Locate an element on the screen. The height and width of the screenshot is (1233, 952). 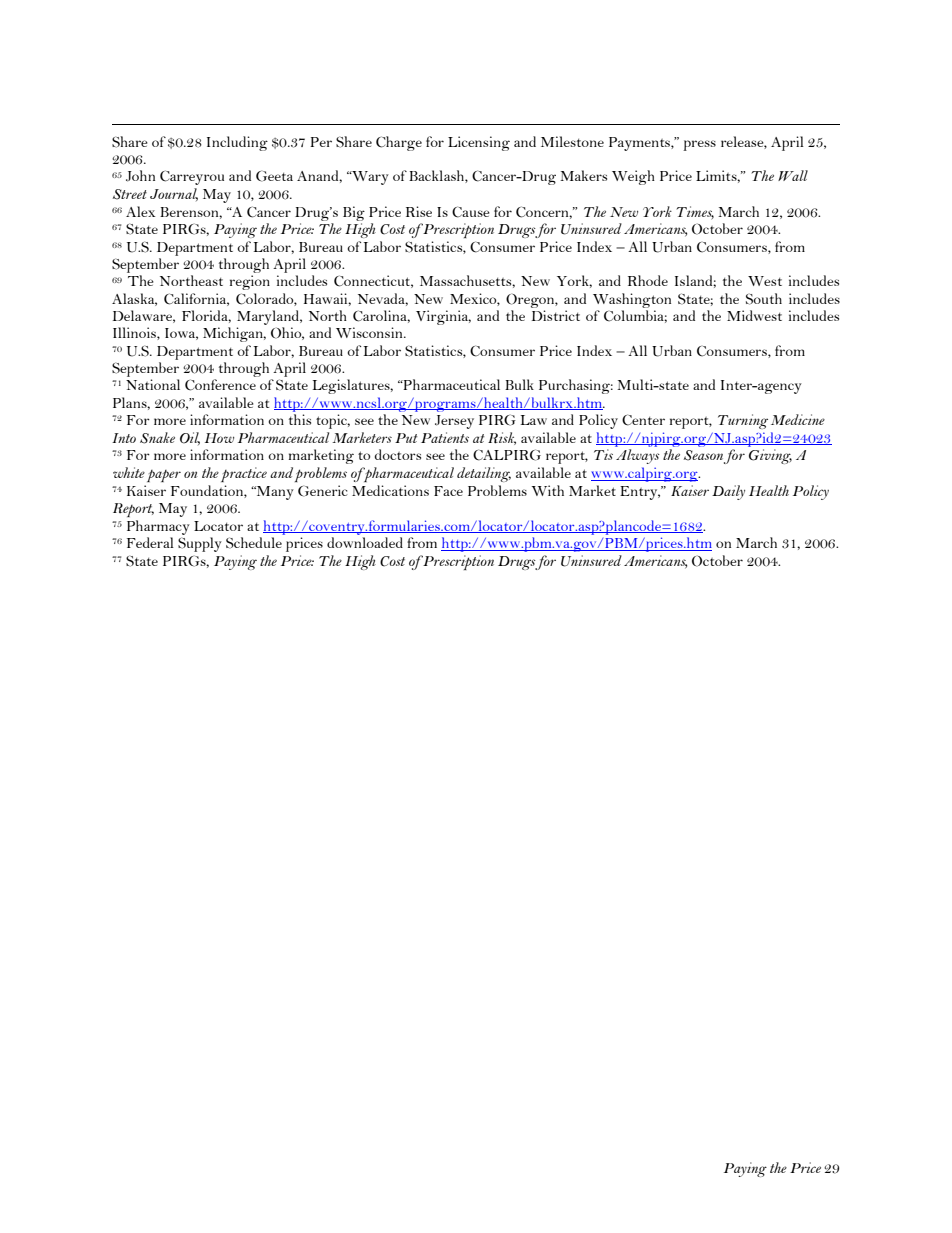
Including is located at coordinates (237, 143).
